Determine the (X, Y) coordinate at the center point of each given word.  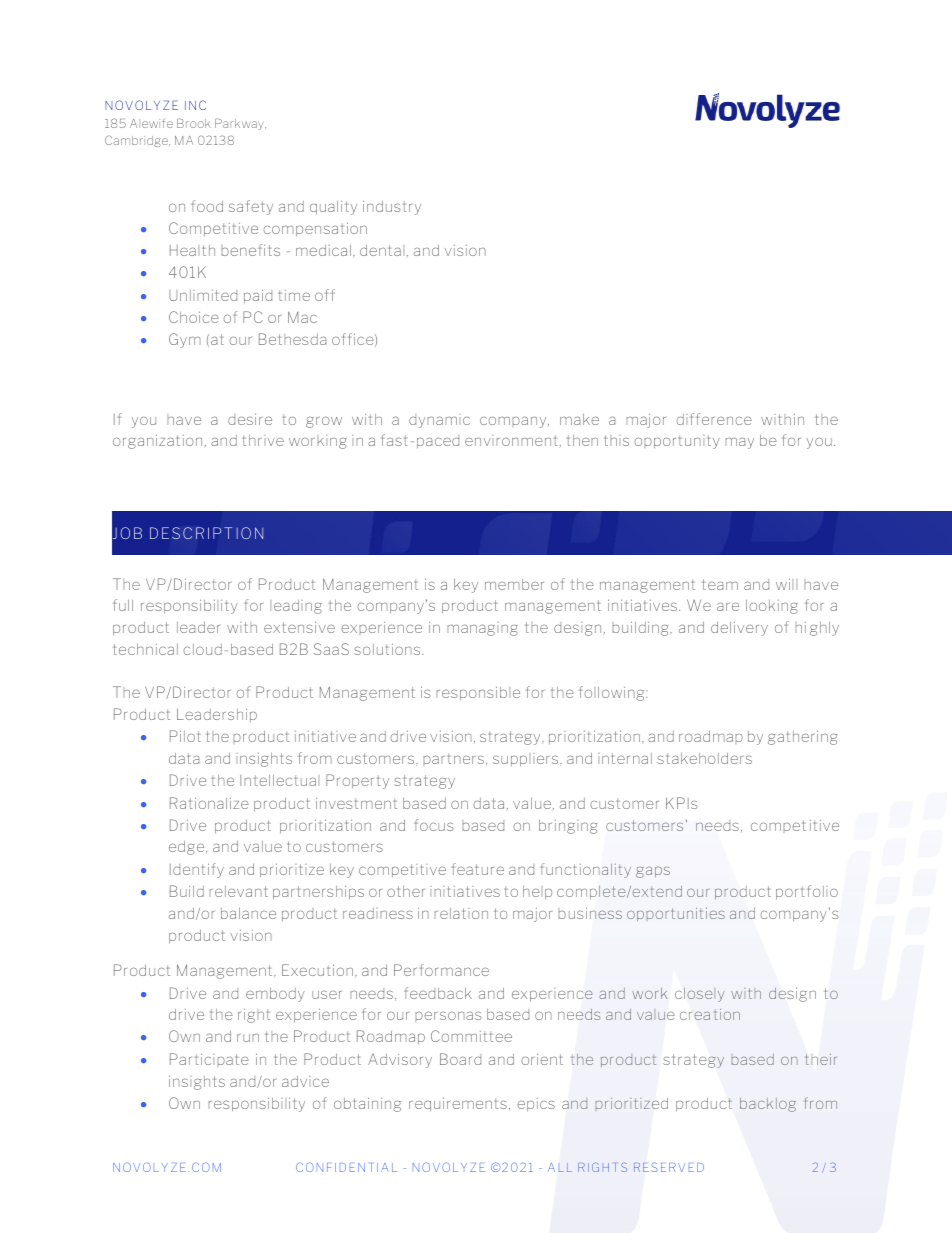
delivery (739, 628)
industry (392, 207)
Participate (209, 1060)
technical (146, 649)
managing (482, 629)
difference (714, 419)
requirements (458, 1104)
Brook (193, 123)
